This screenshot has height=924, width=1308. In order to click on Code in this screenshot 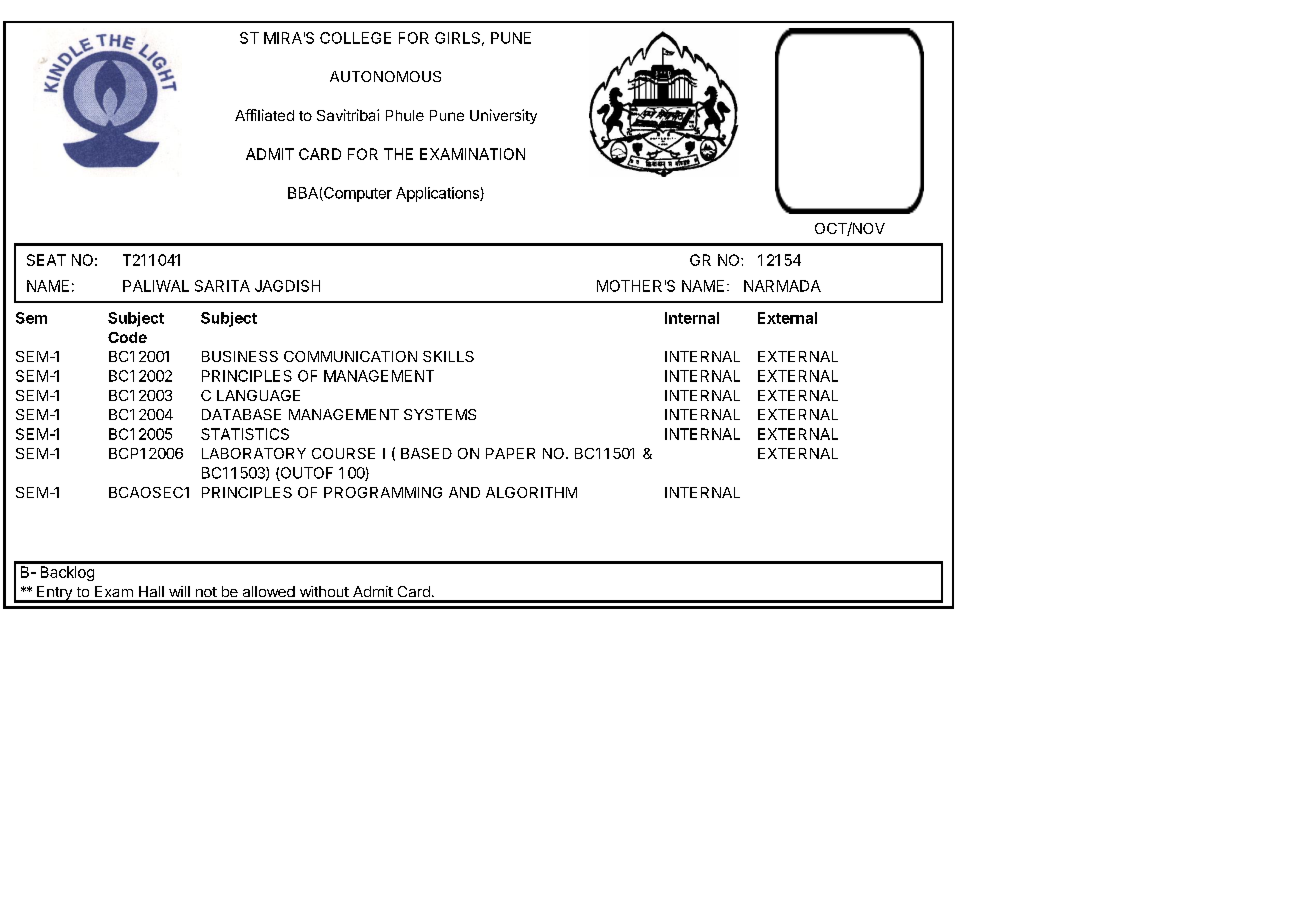, I will do `click(127, 337)`.
